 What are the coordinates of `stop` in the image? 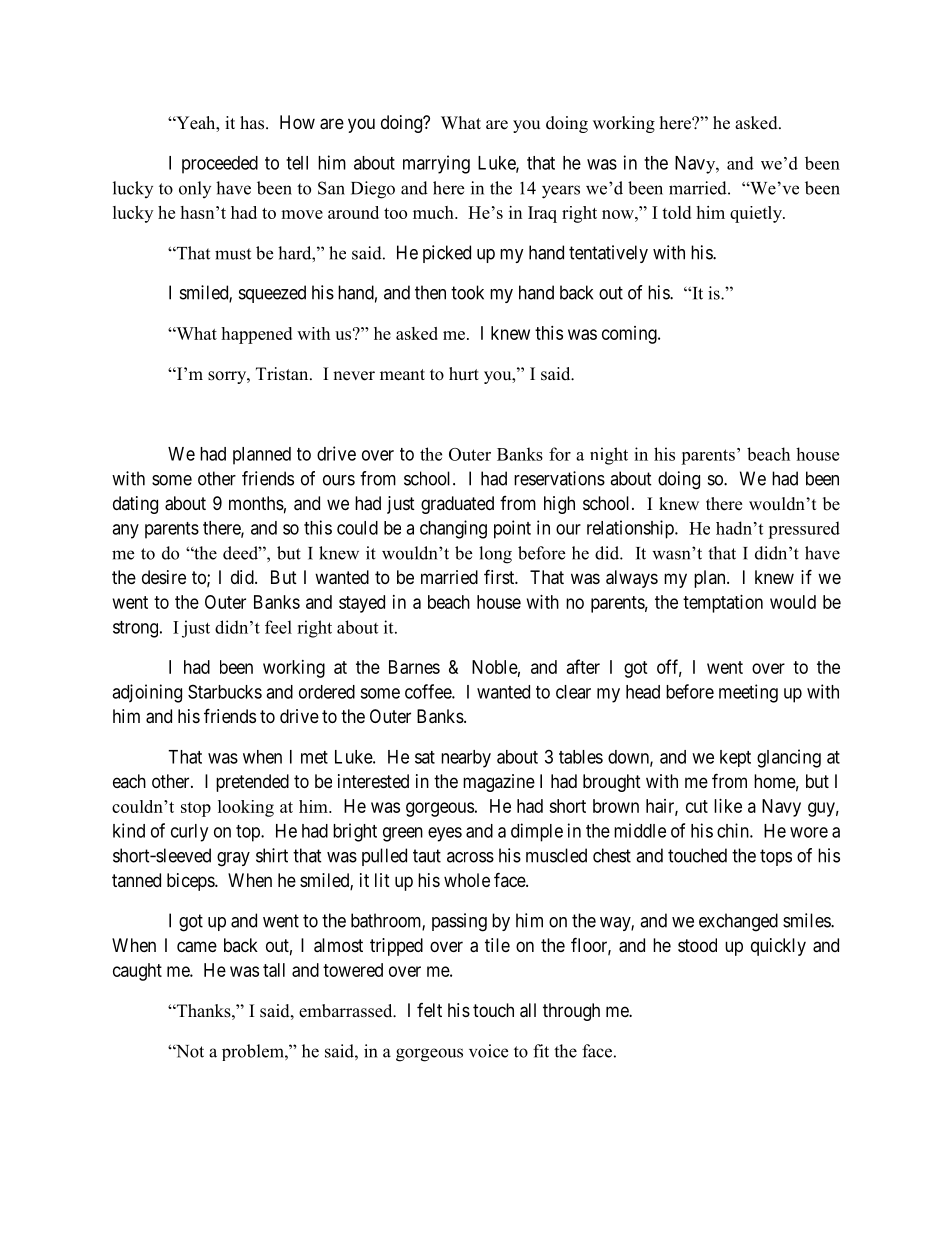 It's located at (196, 809).
